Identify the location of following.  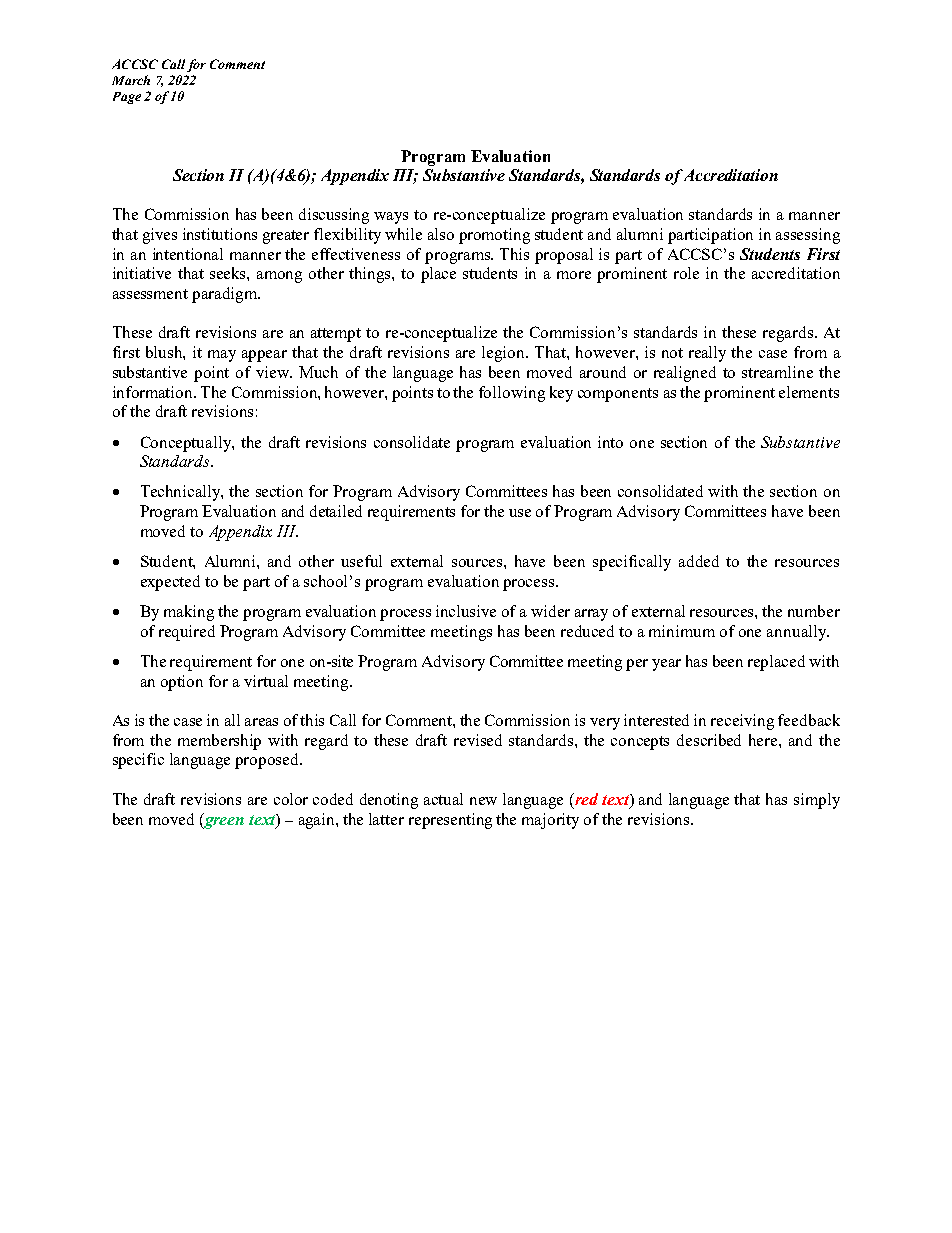
(512, 394).
